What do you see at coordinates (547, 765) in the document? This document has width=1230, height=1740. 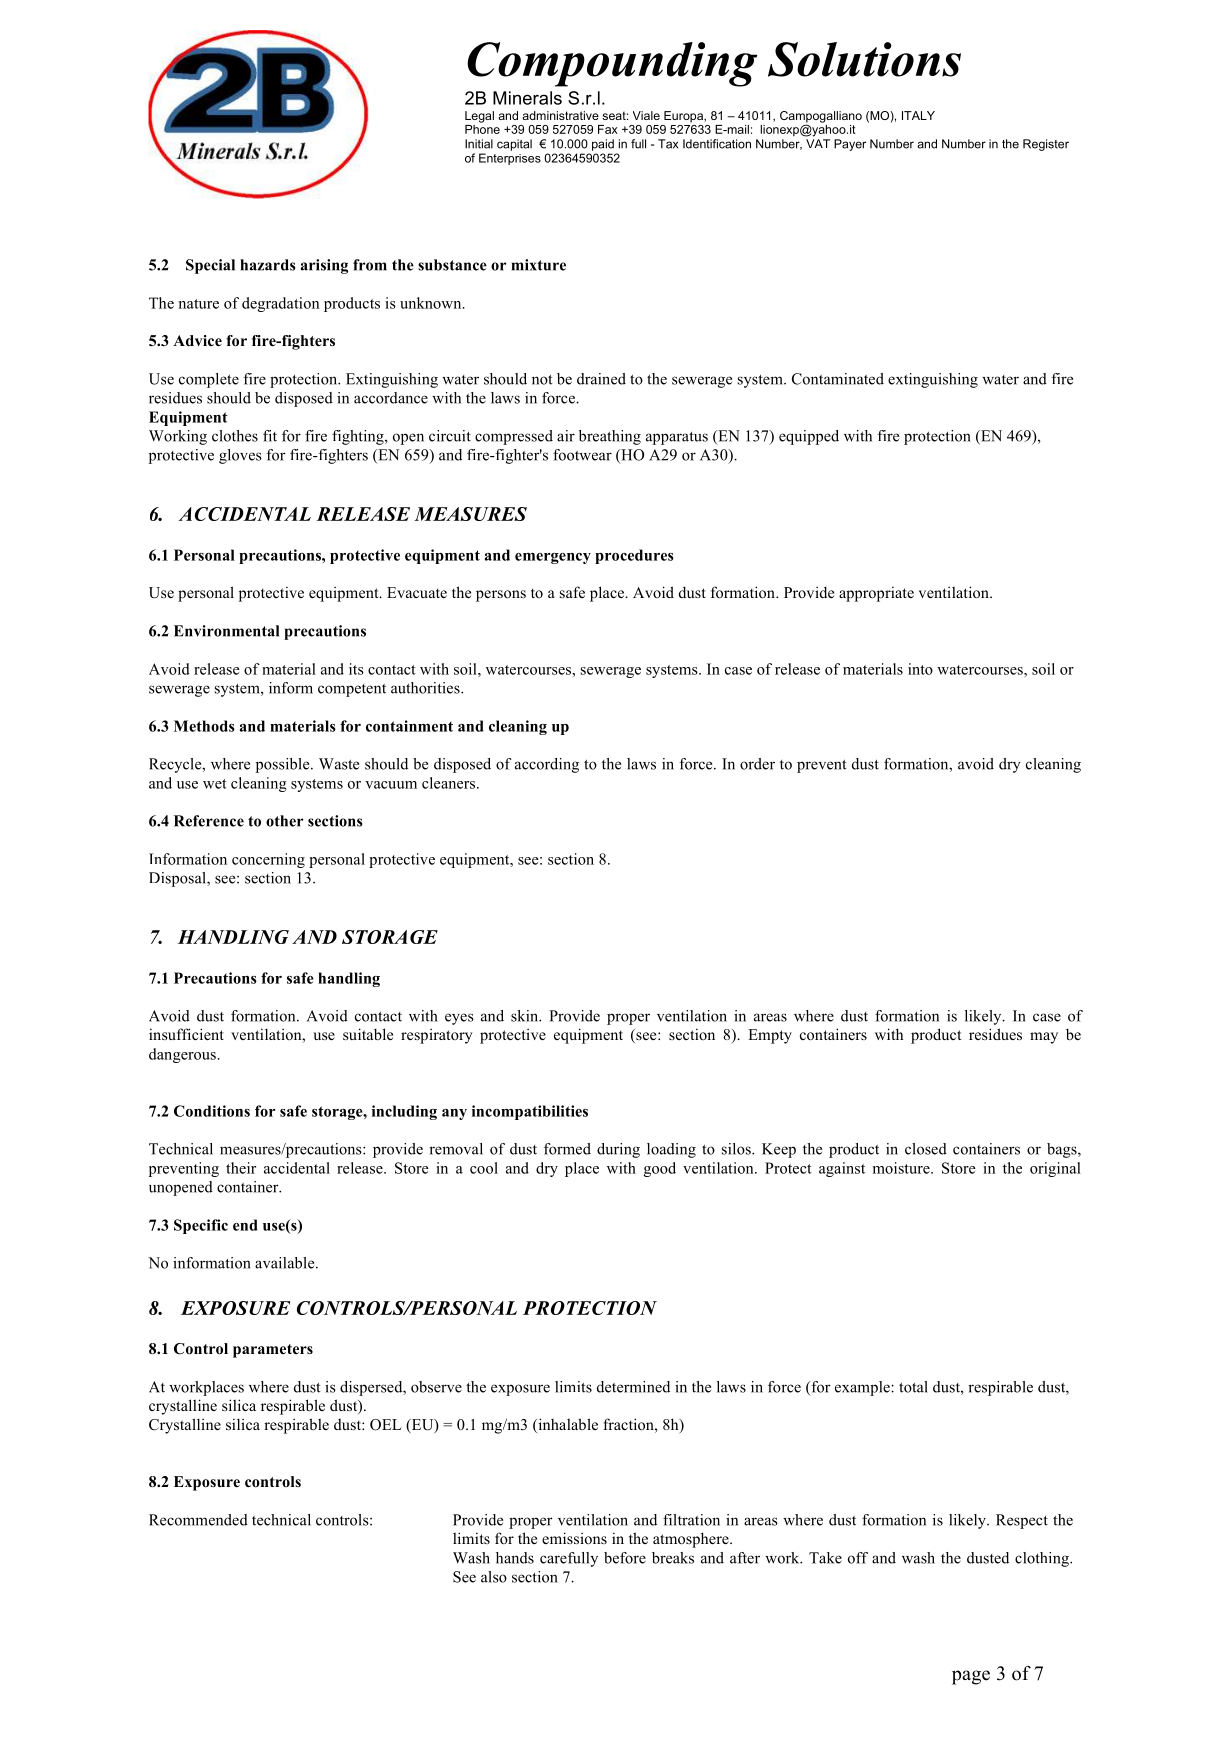 I see `according` at bounding box center [547, 765].
